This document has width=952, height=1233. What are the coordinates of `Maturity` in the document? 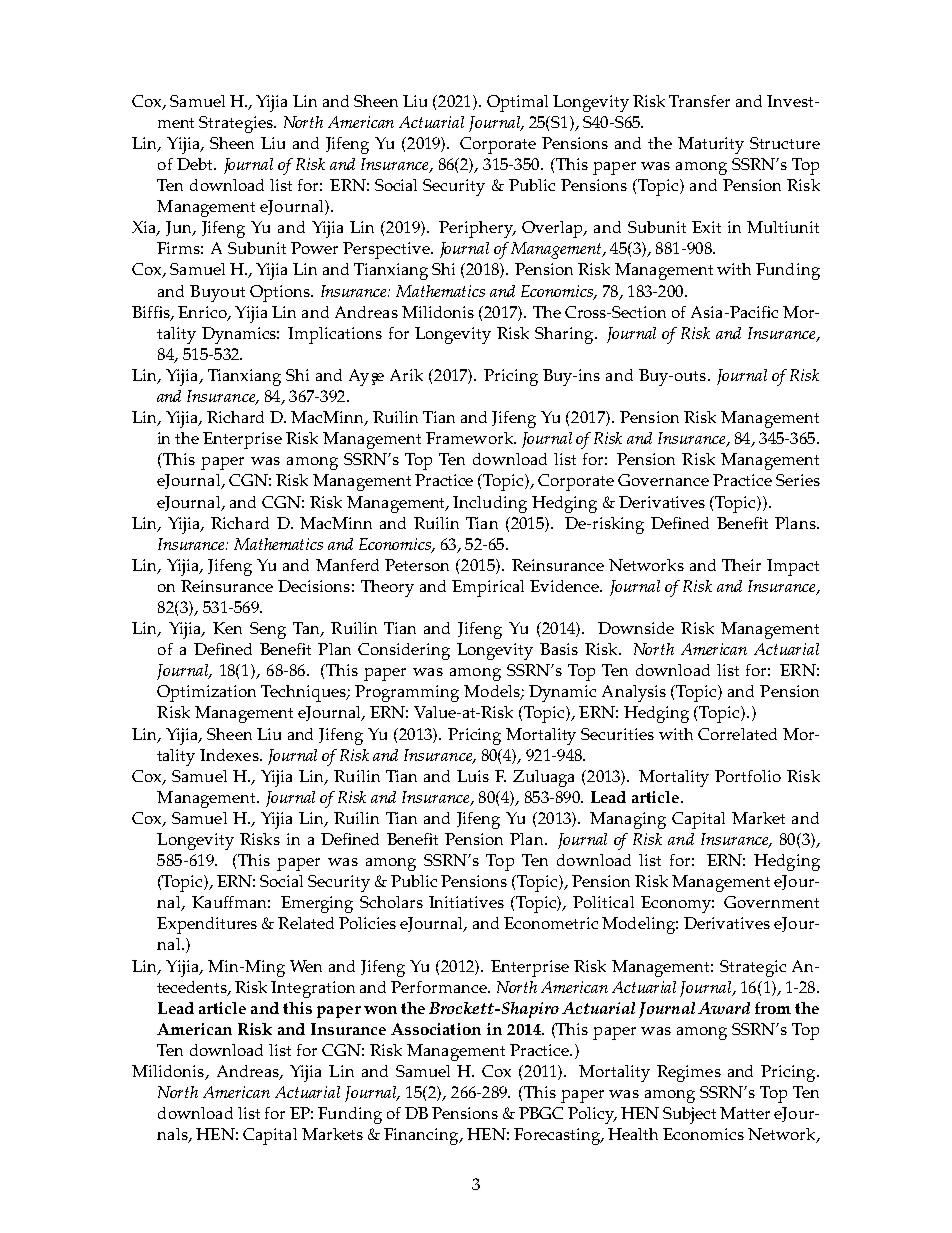 It's located at (711, 145).
